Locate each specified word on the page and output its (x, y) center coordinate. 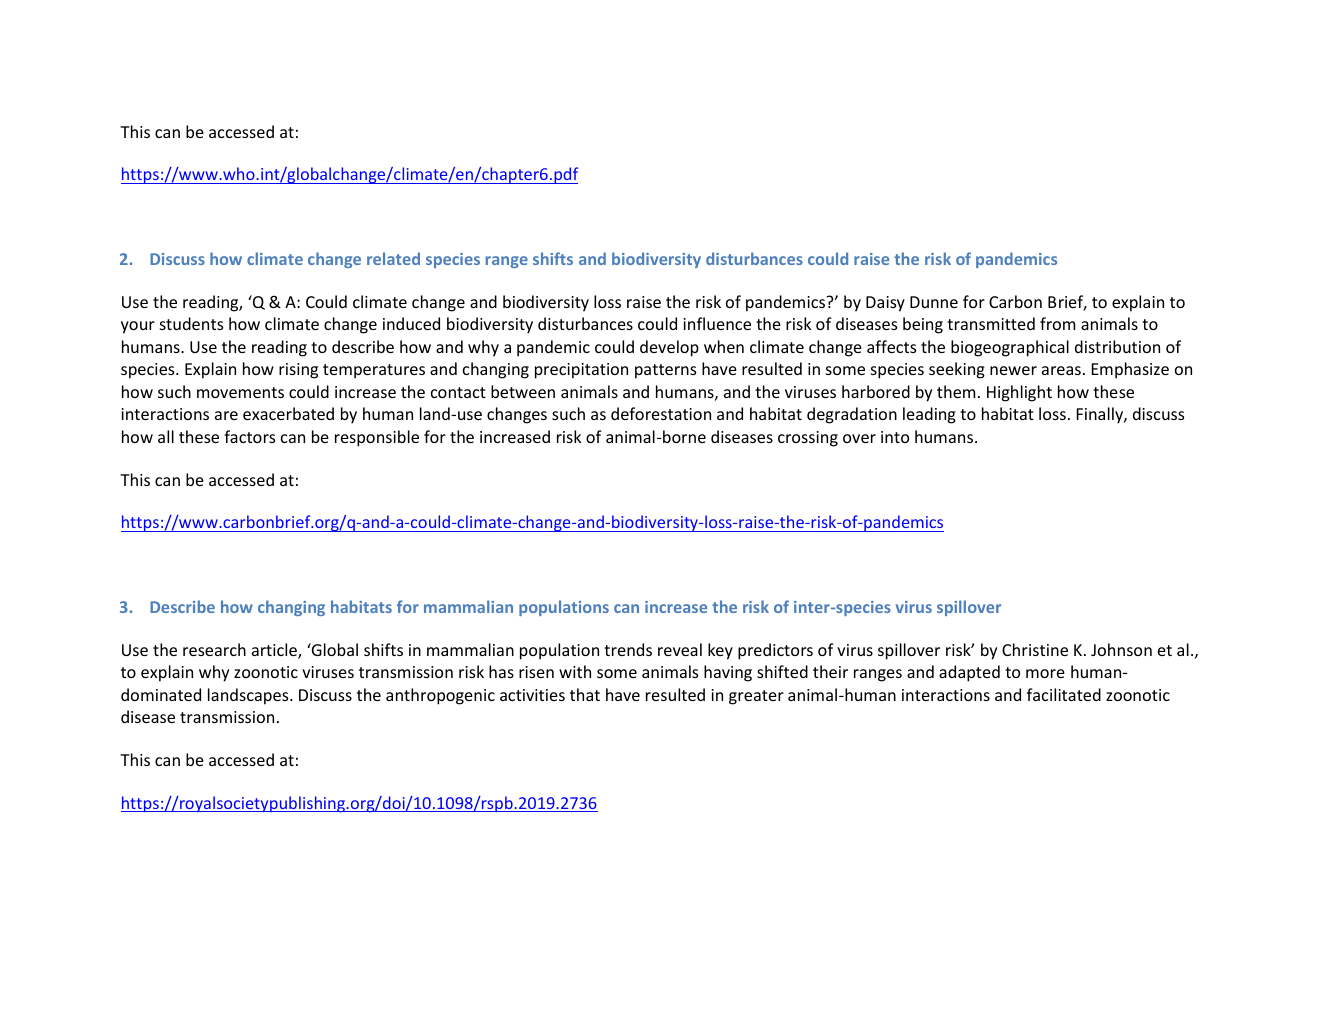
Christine (1035, 649)
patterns (665, 371)
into (895, 437)
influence (717, 323)
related (393, 258)
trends (628, 649)
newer (1013, 370)
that (585, 694)
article (275, 651)
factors (249, 436)
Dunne (934, 302)
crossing (808, 439)
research (214, 649)
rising (298, 371)
